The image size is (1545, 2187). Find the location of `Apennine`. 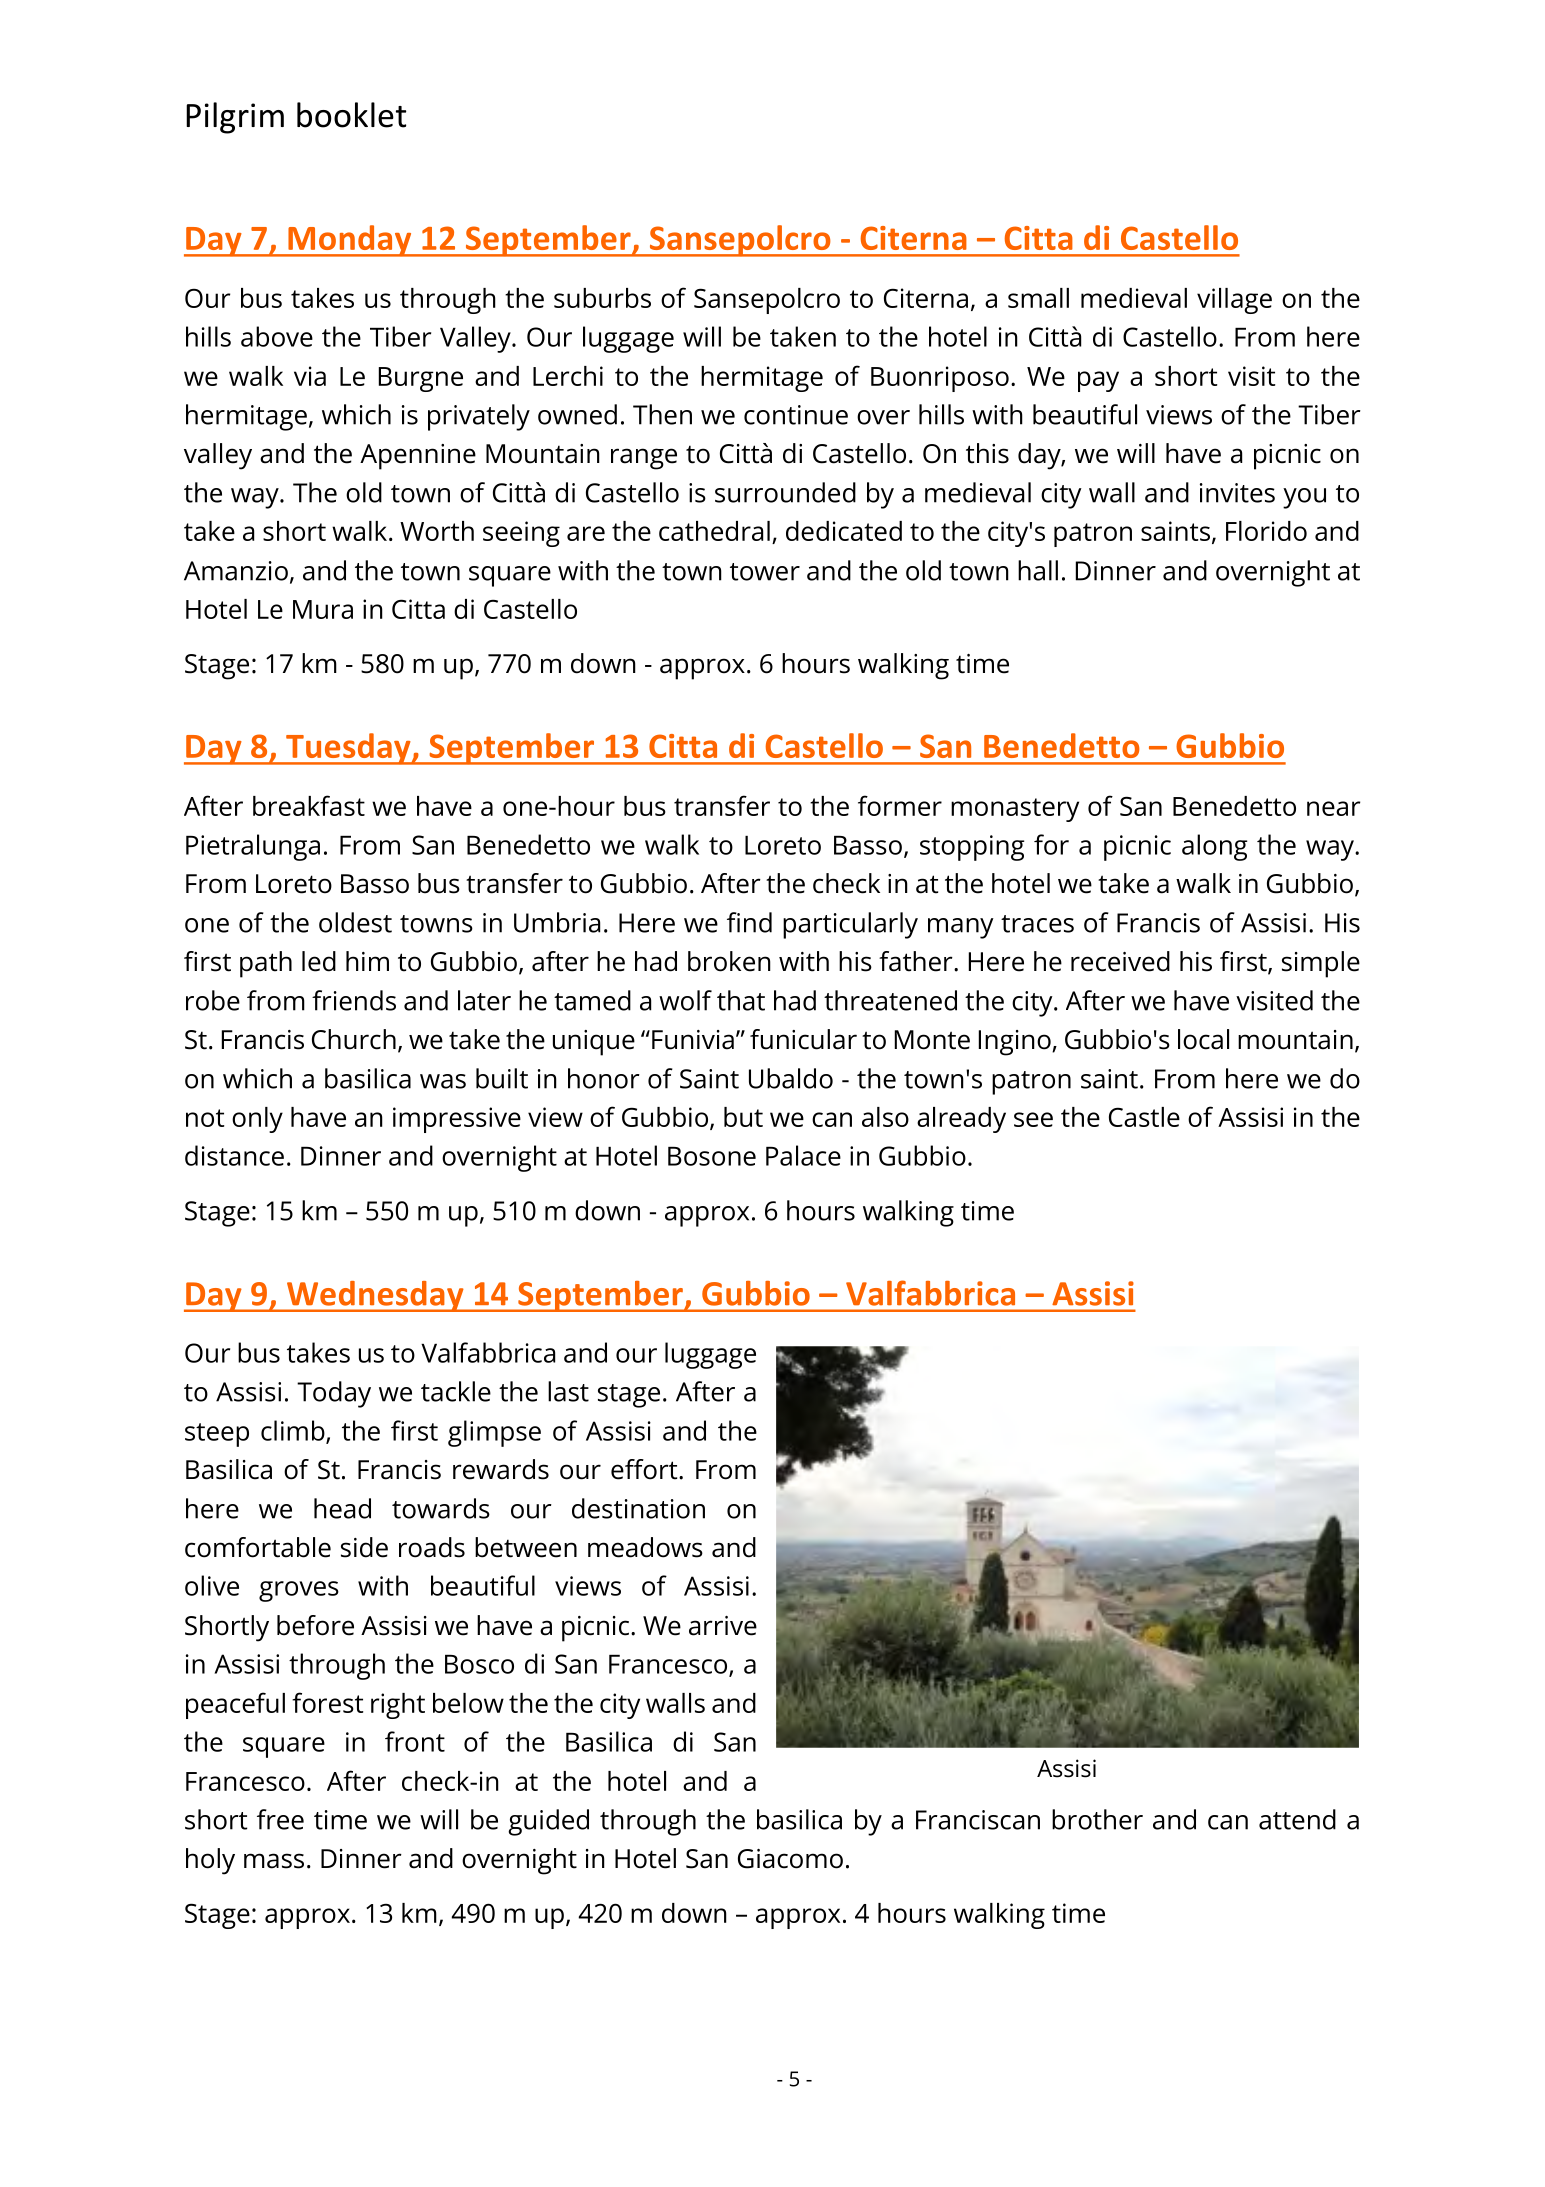

Apennine is located at coordinates (418, 457).
